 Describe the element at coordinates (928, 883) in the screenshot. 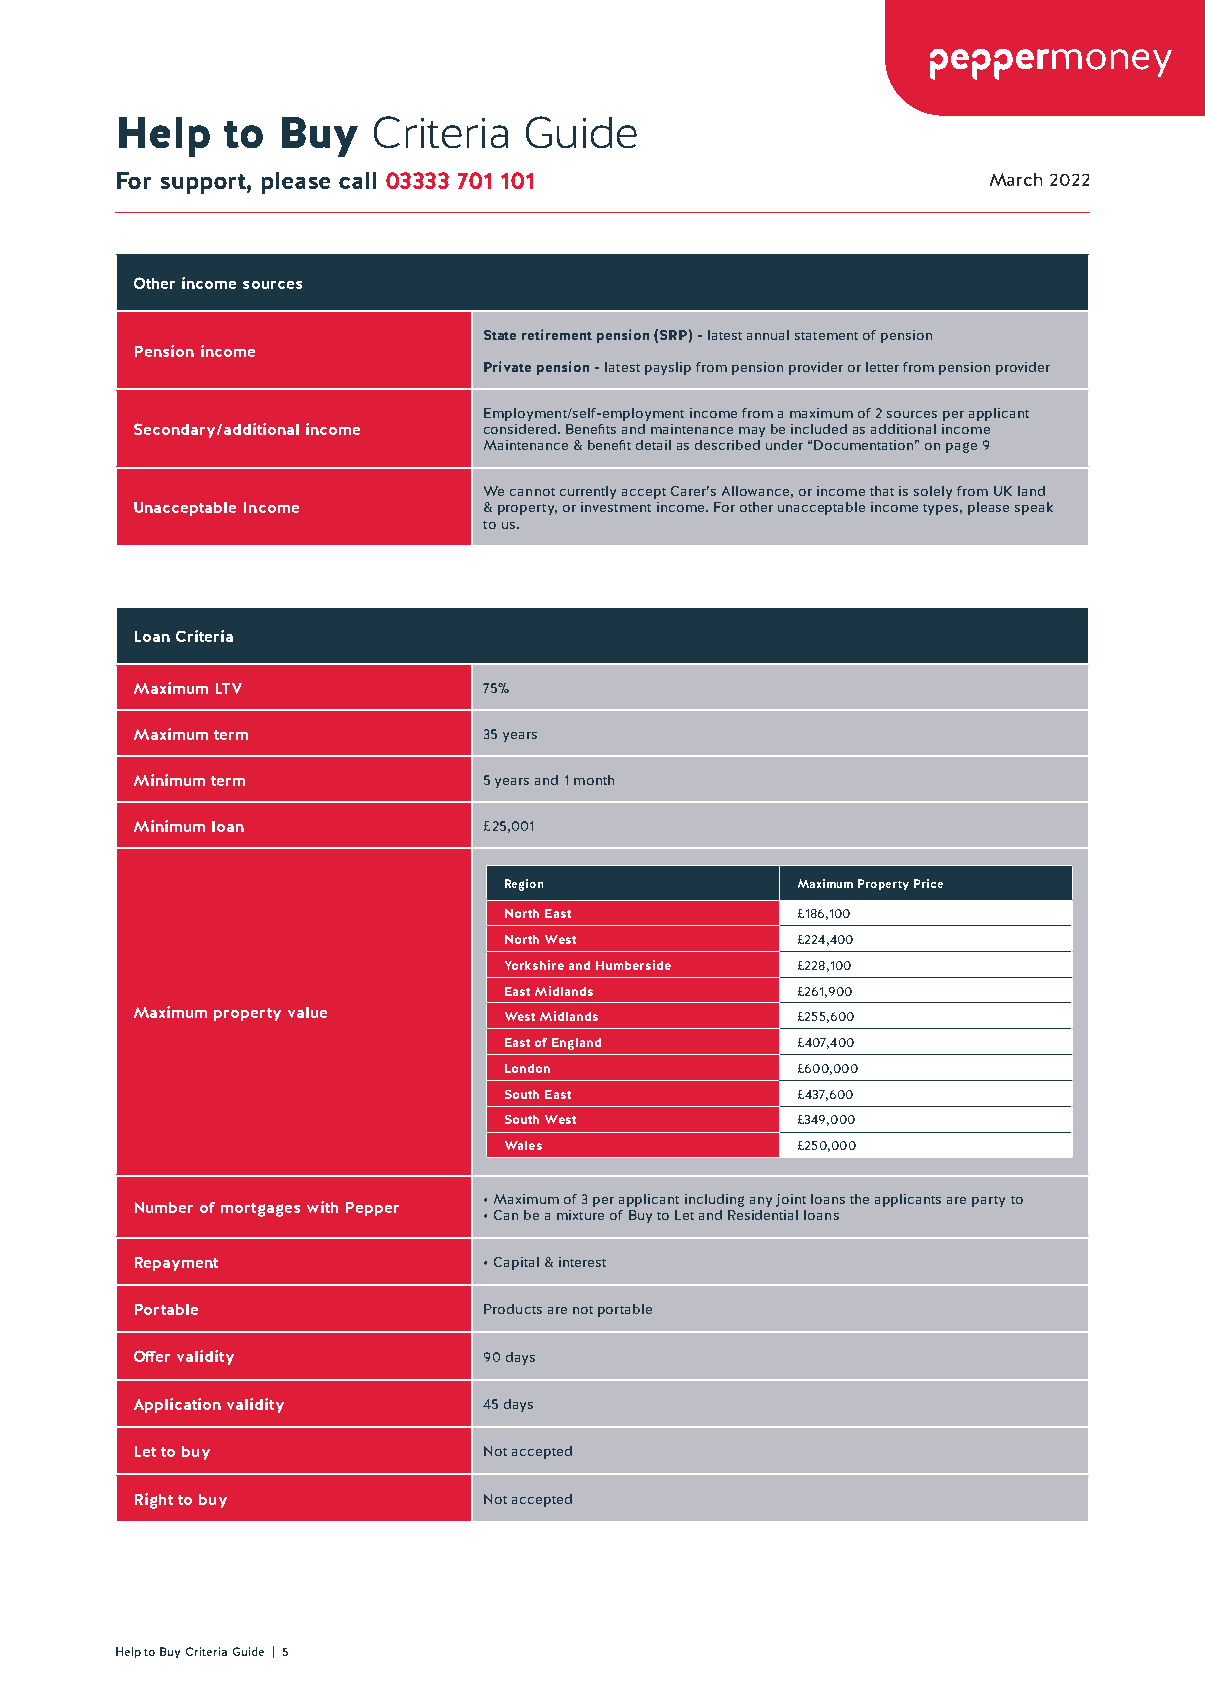

I see `Price` at that location.
